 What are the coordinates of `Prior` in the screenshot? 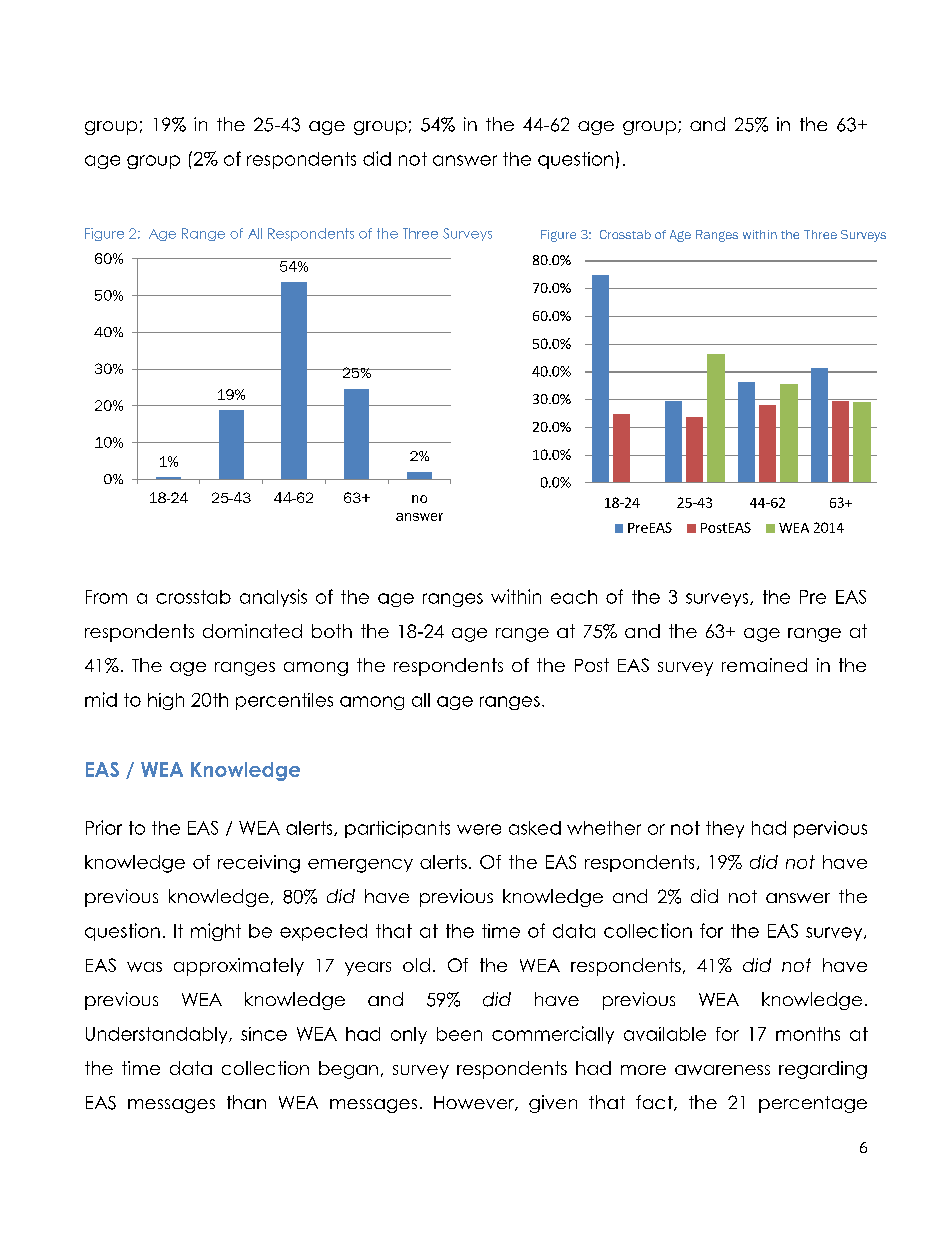 It's located at (104, 827).
